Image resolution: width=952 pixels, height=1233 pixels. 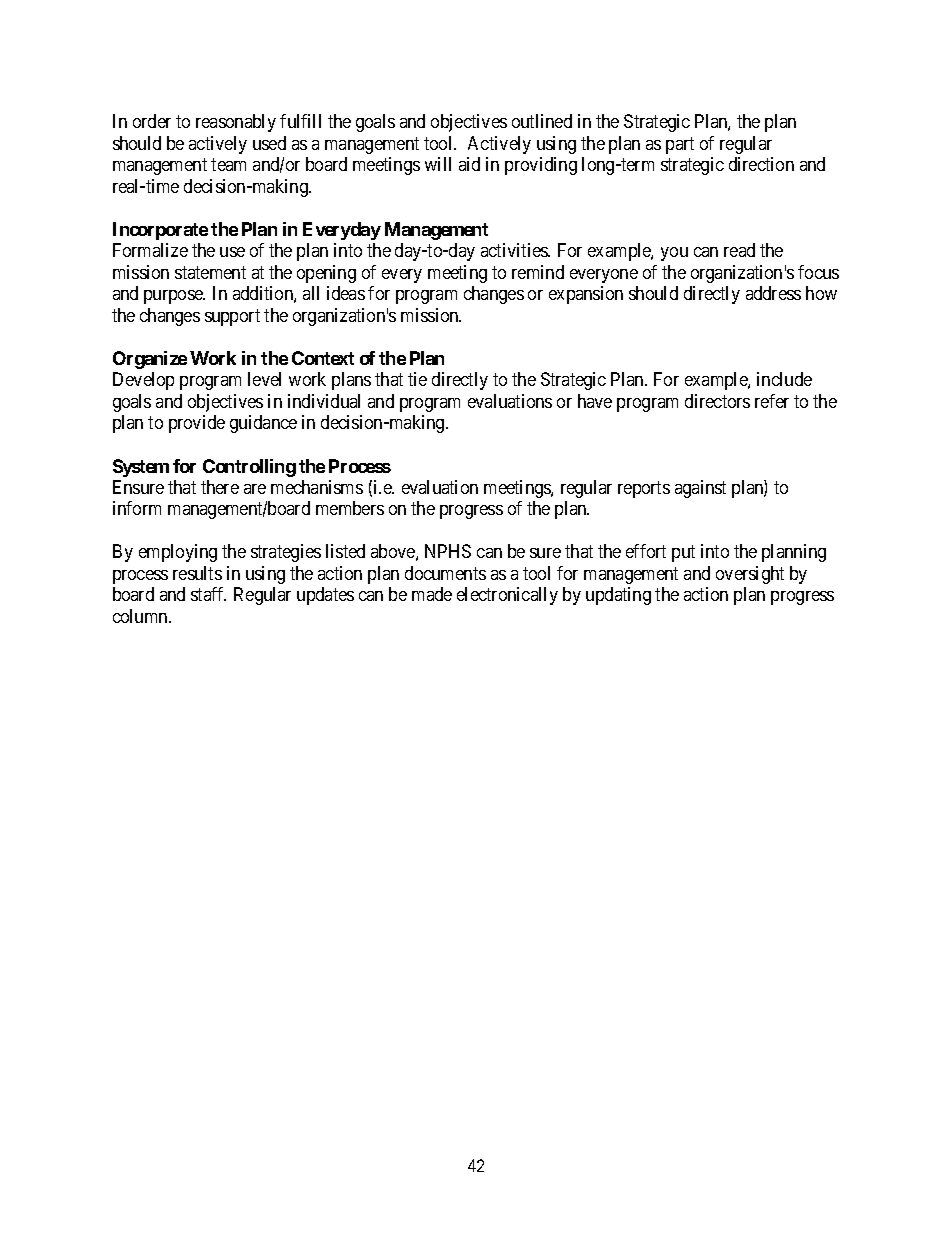 I want to click on reasonably, so click(x=236, y=123).
